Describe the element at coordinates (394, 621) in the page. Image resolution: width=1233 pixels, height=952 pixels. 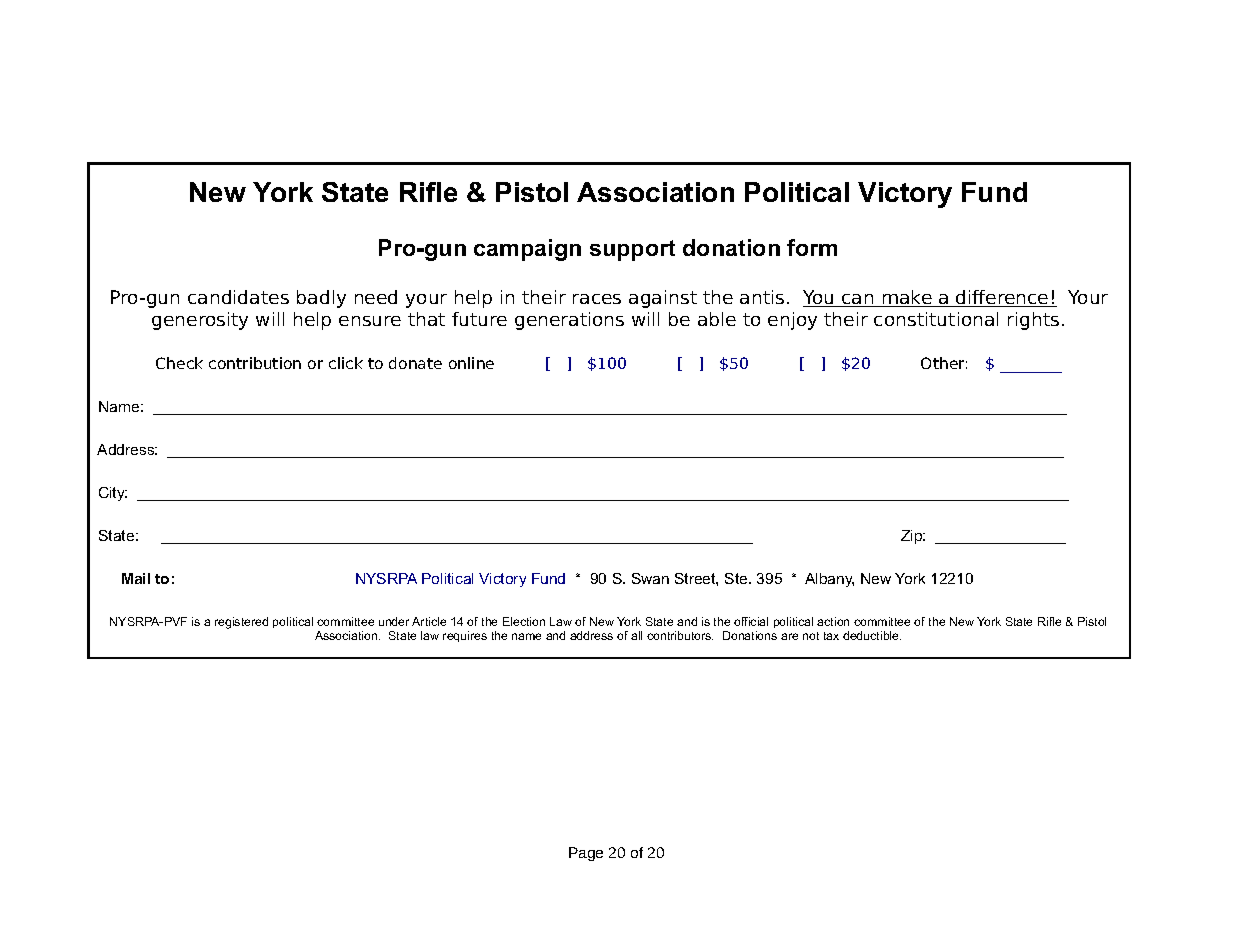
I see `under` at that location.
